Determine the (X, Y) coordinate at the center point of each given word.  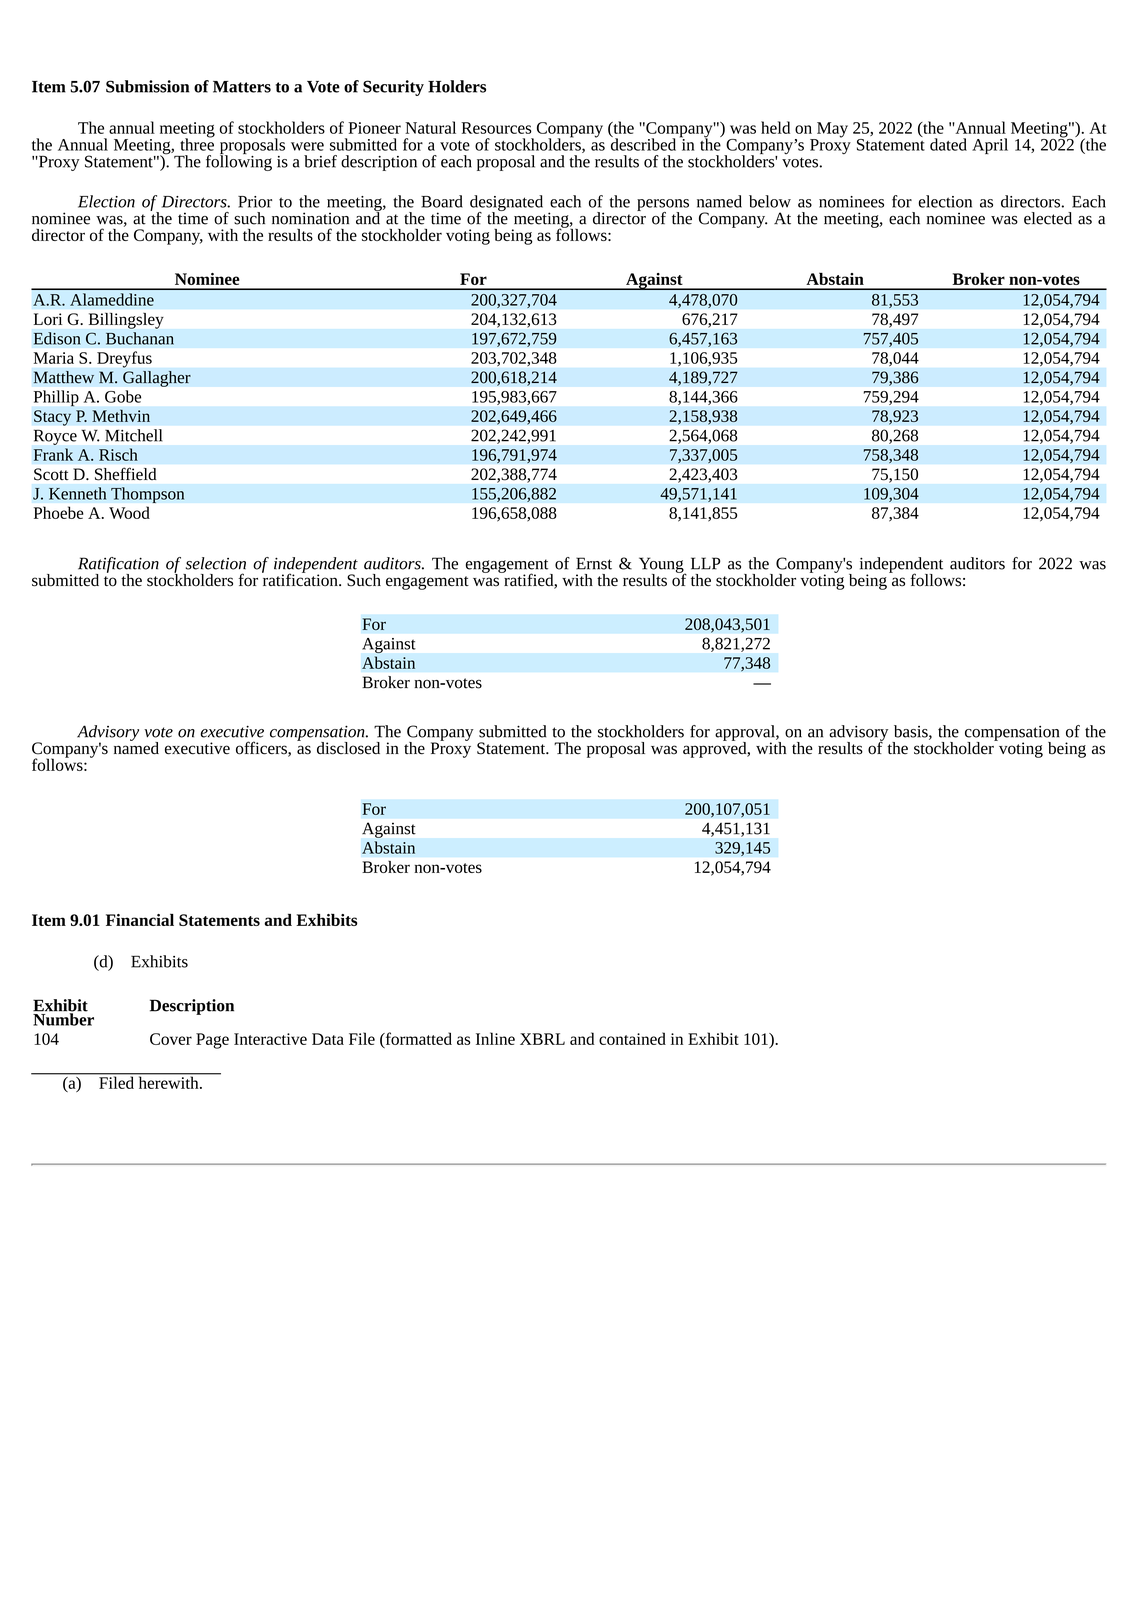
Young (662, 566)
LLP (705, 563)
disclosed (348, 748)
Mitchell (133, 435)
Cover (171, 1039)
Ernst (594, 563)
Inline (495, 1038)
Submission (147, 86)
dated (948, 144)
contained (632, 1038)
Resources (496, 128)
